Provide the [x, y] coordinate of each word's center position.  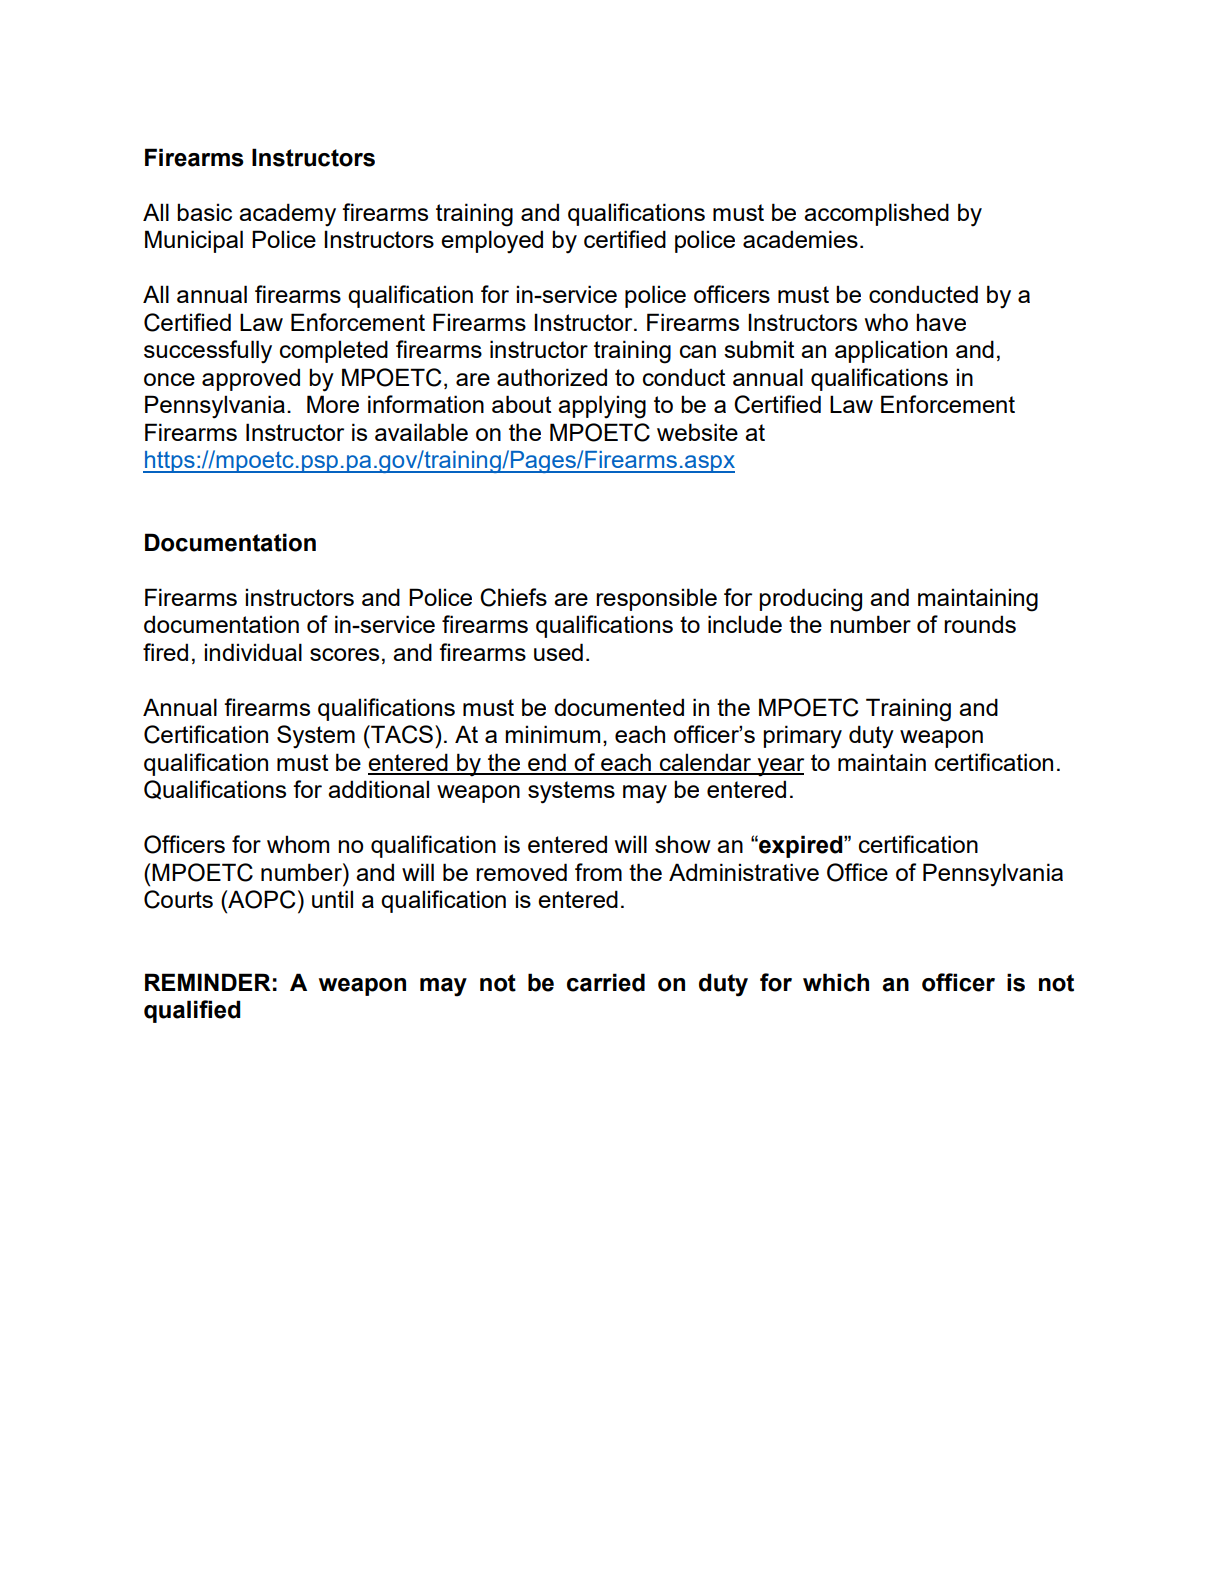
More [333, 404]
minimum [552, 734]
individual [253, 652]
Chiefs [513, 597]
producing [810, 600]
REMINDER [208, 982]
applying [602, 407]
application [891, 351]
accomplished [876, 214]
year [779, 767]
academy [287, 215]
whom [298, 844]
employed [492, 242]
